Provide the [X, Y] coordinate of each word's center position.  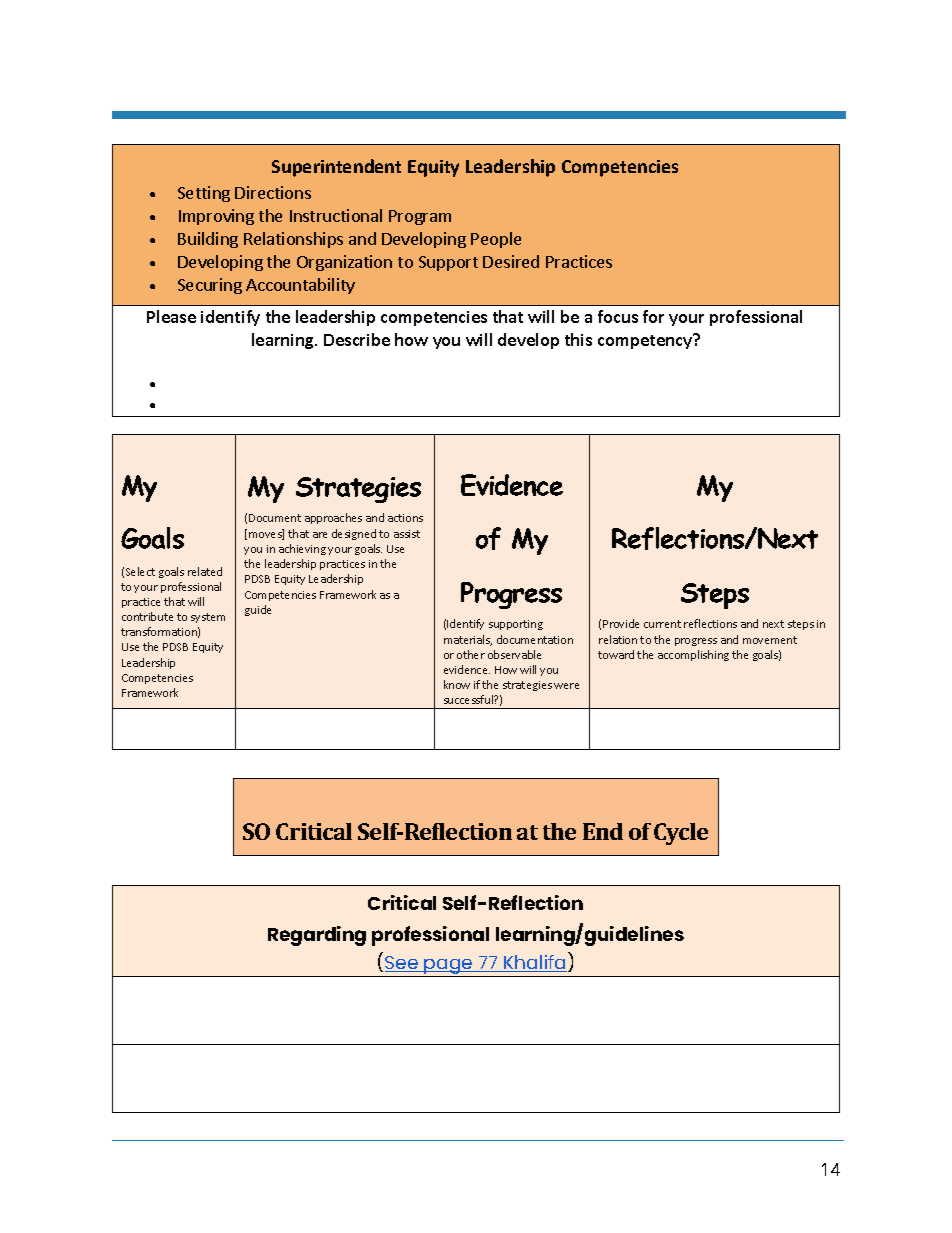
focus [618, 316]
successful [469, 699]
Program [420, 217]
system [208, 618]
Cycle [681, 834]
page [449, 968]
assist [407, 534]
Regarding [317, 936]
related [205, 571]
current [662, 624]
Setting [204, 194]
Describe [357, 339]
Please [171, 316]
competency [646, 341]
